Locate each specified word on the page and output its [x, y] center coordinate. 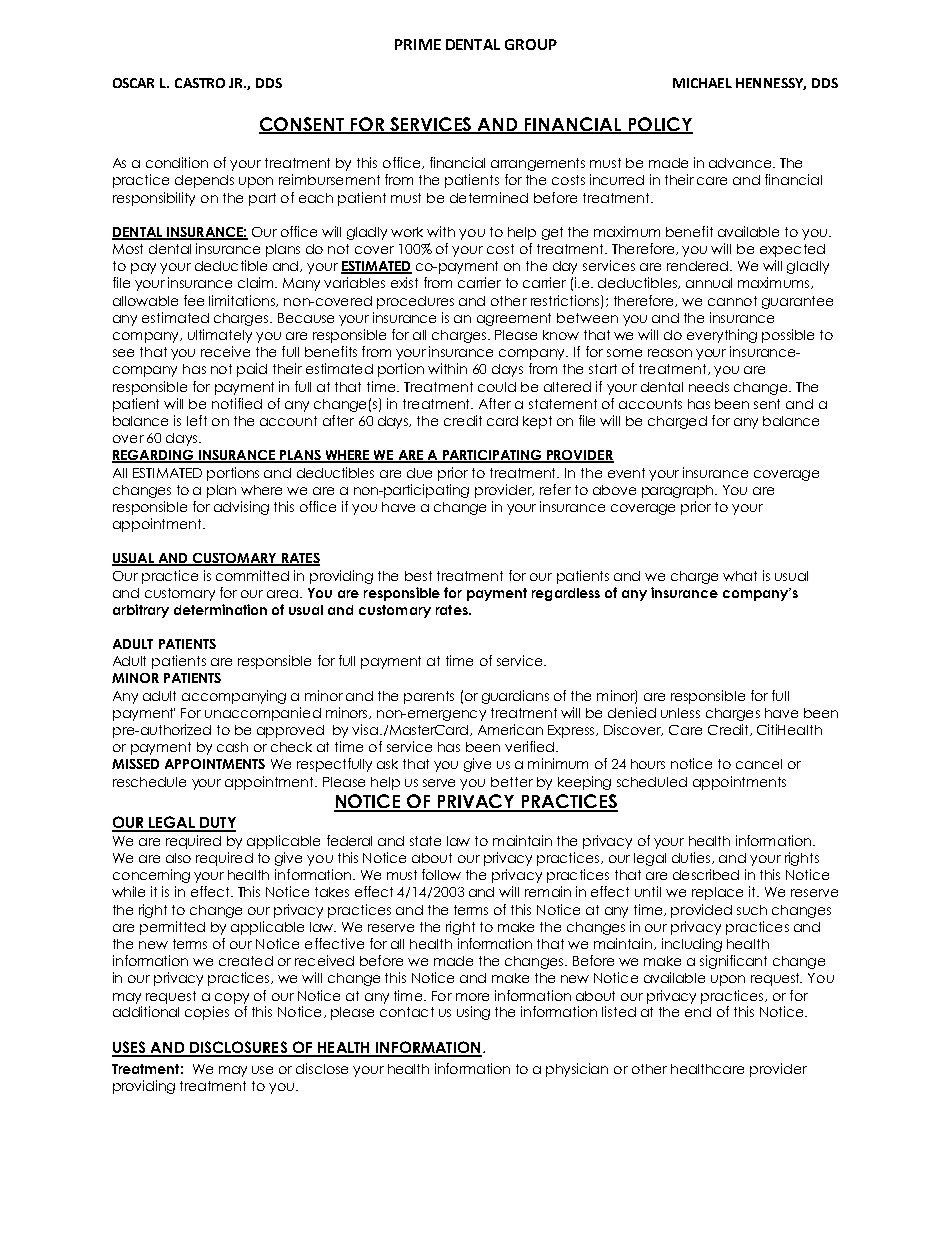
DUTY [217, 824]
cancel [759, 764]
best [418, 576]
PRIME [418, 44]
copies [207, 1013]
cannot [732, 301]
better [512, 782]
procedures [415, 302]
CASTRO [200, 83]
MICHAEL [702, 83]
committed [252, 575]
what [740, 576]
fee [194, 300]
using [473, 1013]
